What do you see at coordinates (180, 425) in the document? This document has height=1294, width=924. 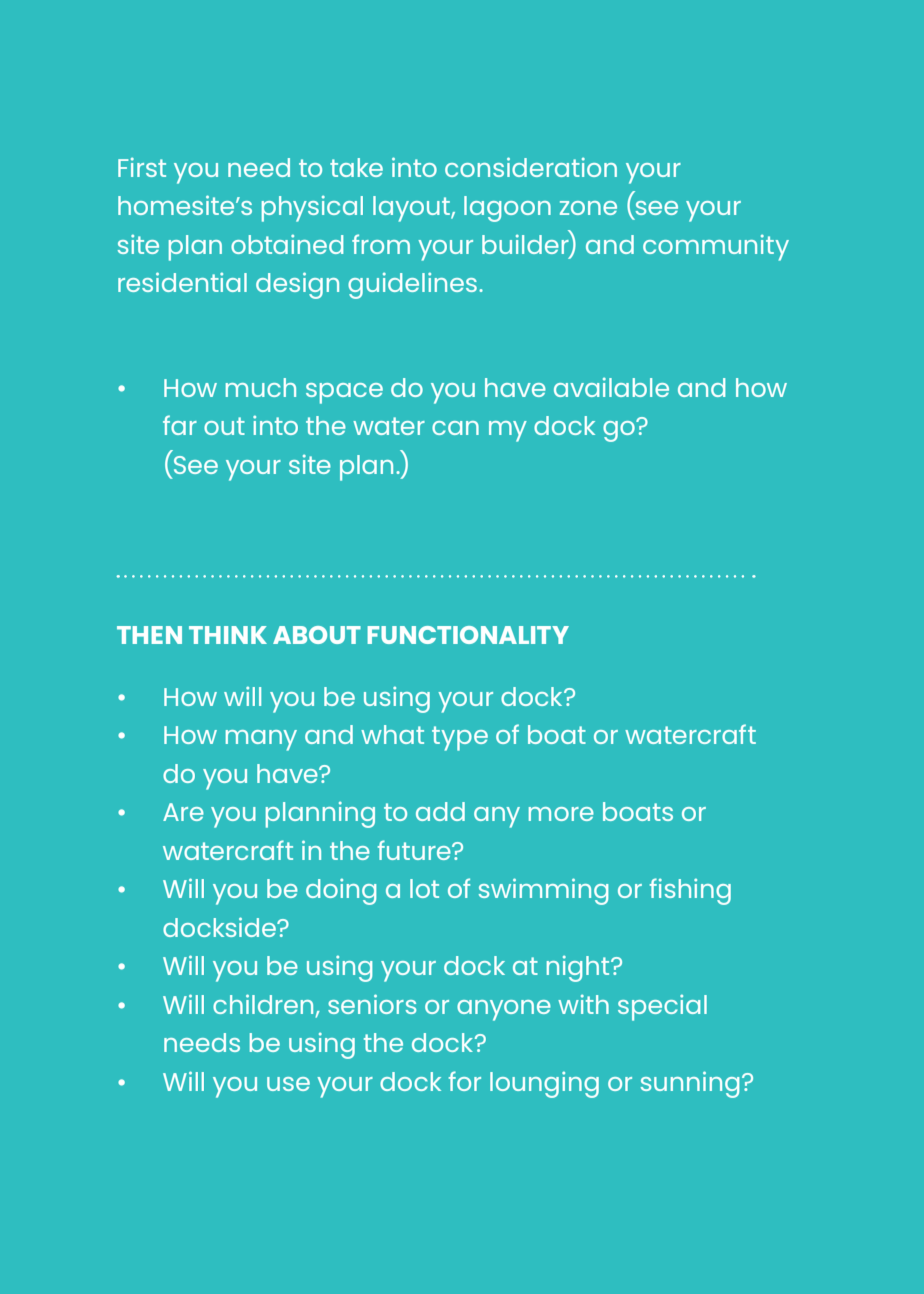 I see `far` at bounding box center [180, 425].
